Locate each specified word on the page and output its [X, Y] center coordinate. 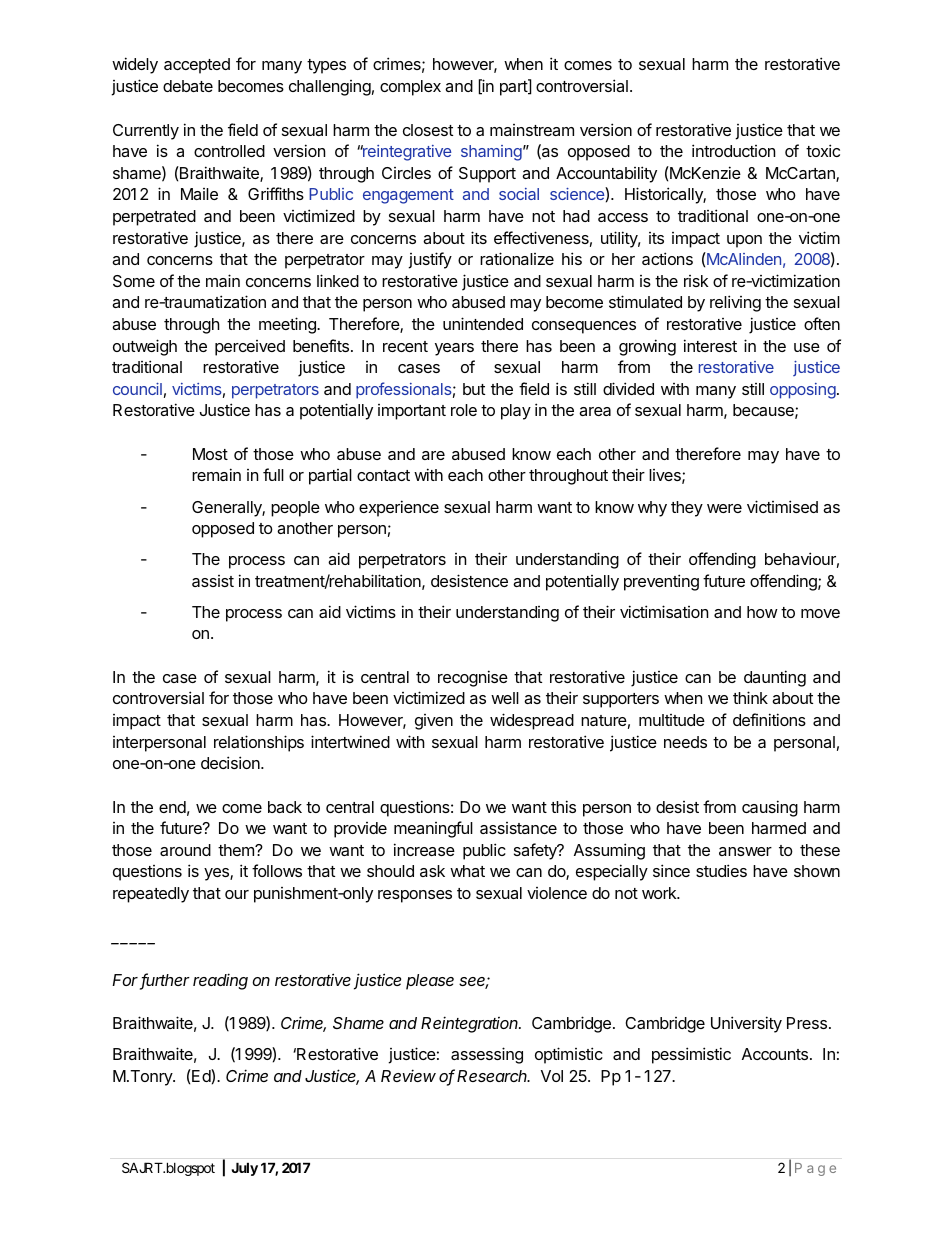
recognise [473, 678]
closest [428, 130]
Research [493, 1076]
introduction [733, 150]
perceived [250, 348]
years [454, 349]
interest [710, 345]
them [237, 850]
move [820, 613]
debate [188, 86]
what [467, 871]
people [295, 509]
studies [721, 870]
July [245, 1169]
